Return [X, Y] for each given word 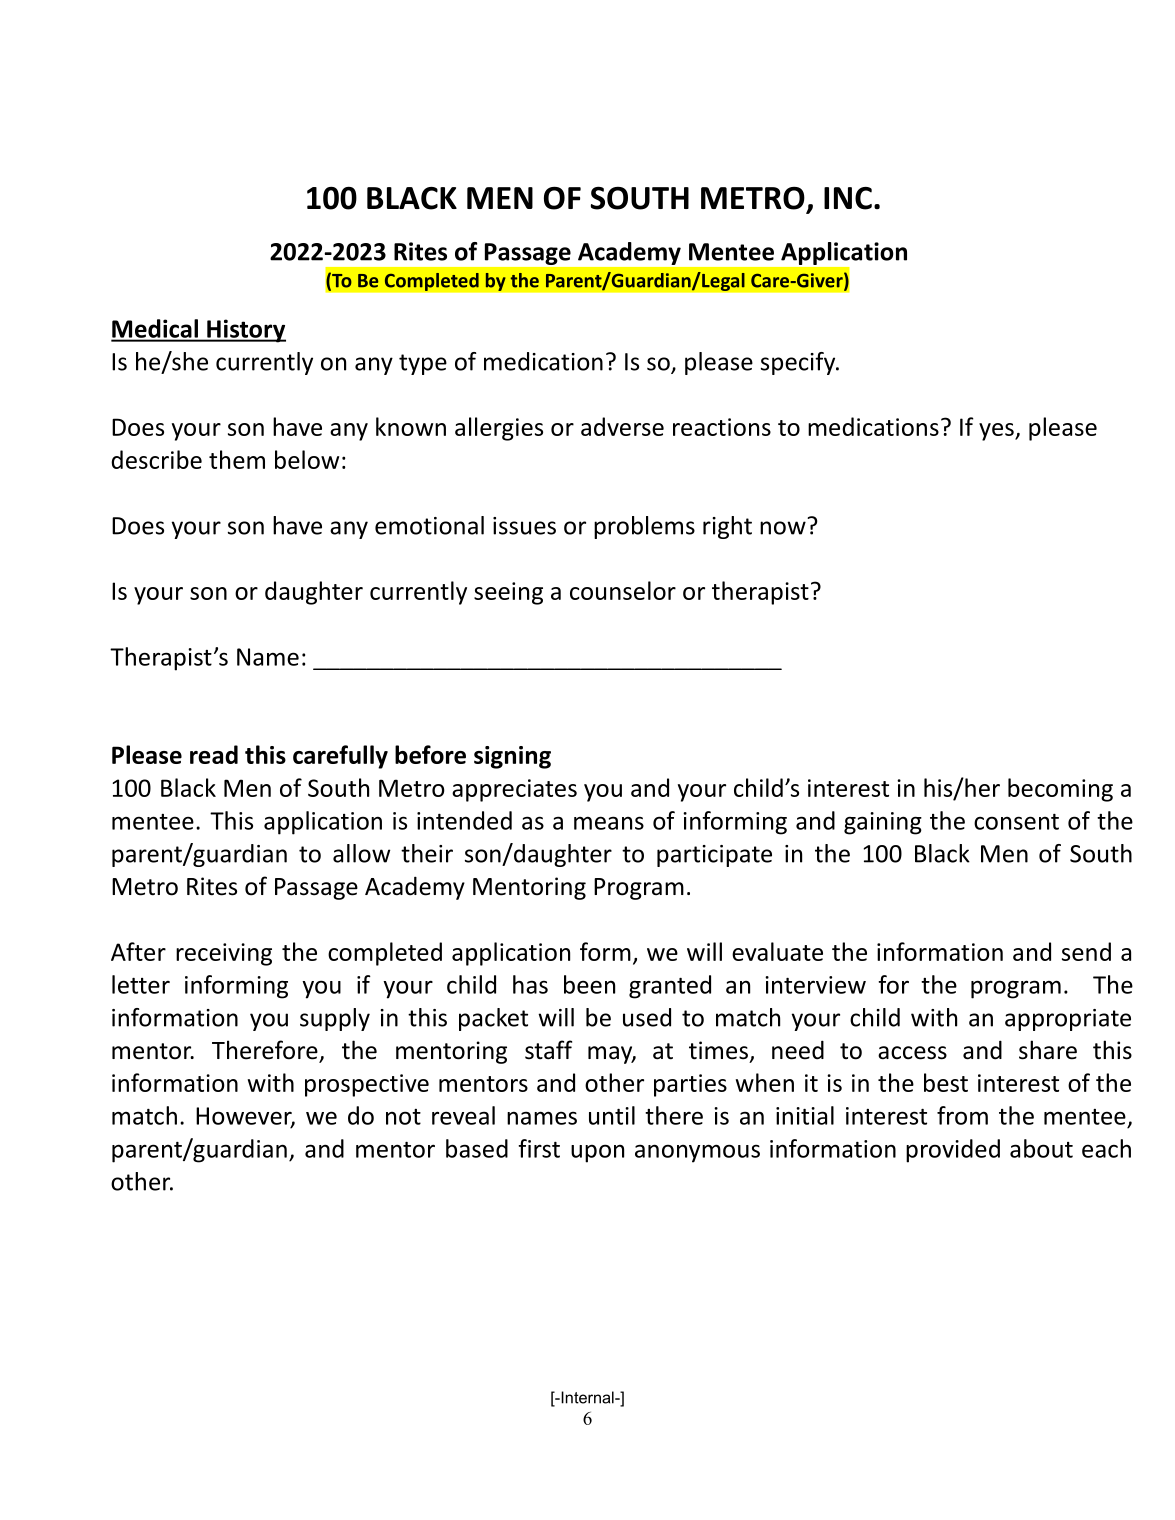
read [214, 754]
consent [1016, 822]
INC [848, 198]
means [609, 823]
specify [799, 363]
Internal [587, 1397]
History [245, 331]
